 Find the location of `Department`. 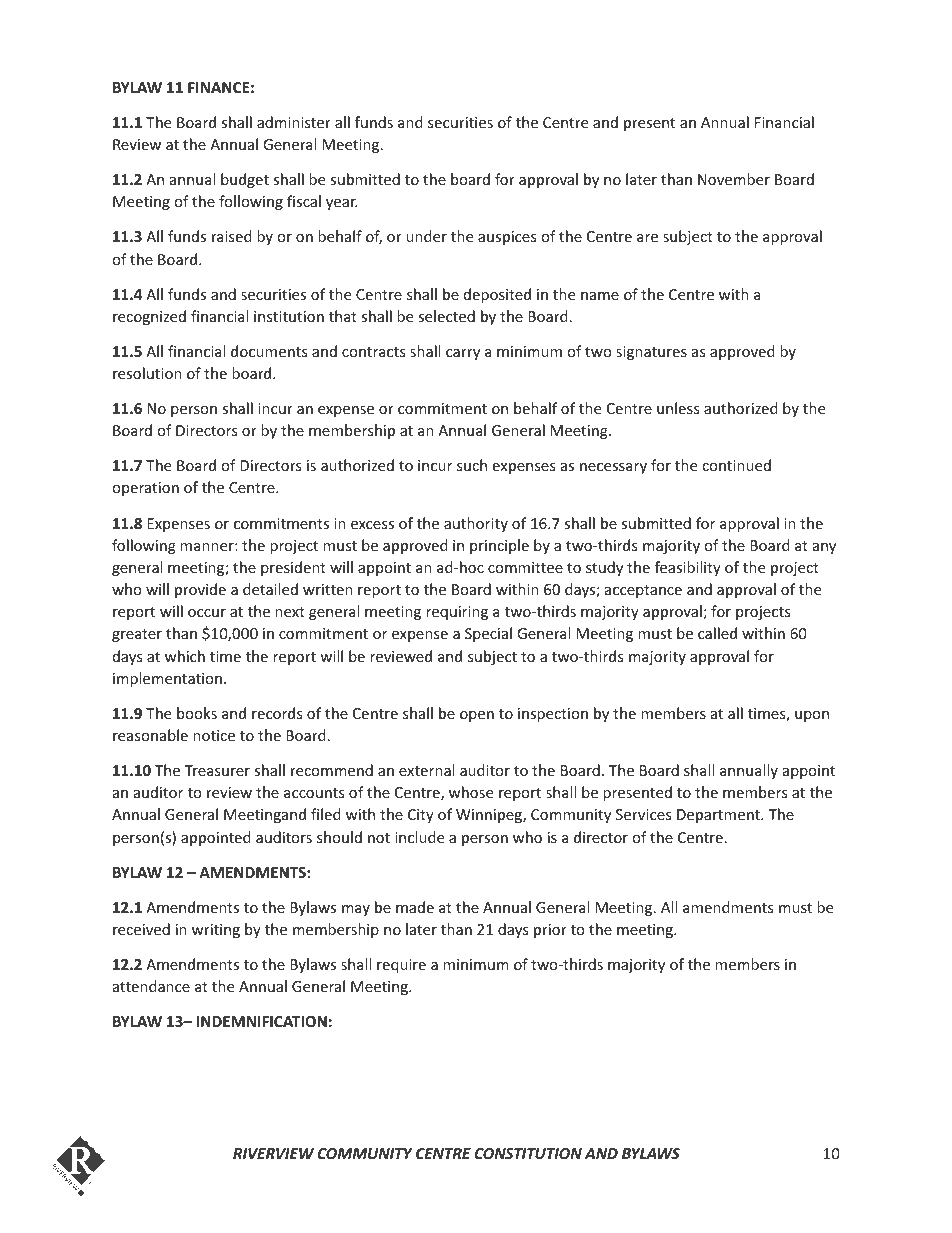

Department is located at coordinates (719, 816).
